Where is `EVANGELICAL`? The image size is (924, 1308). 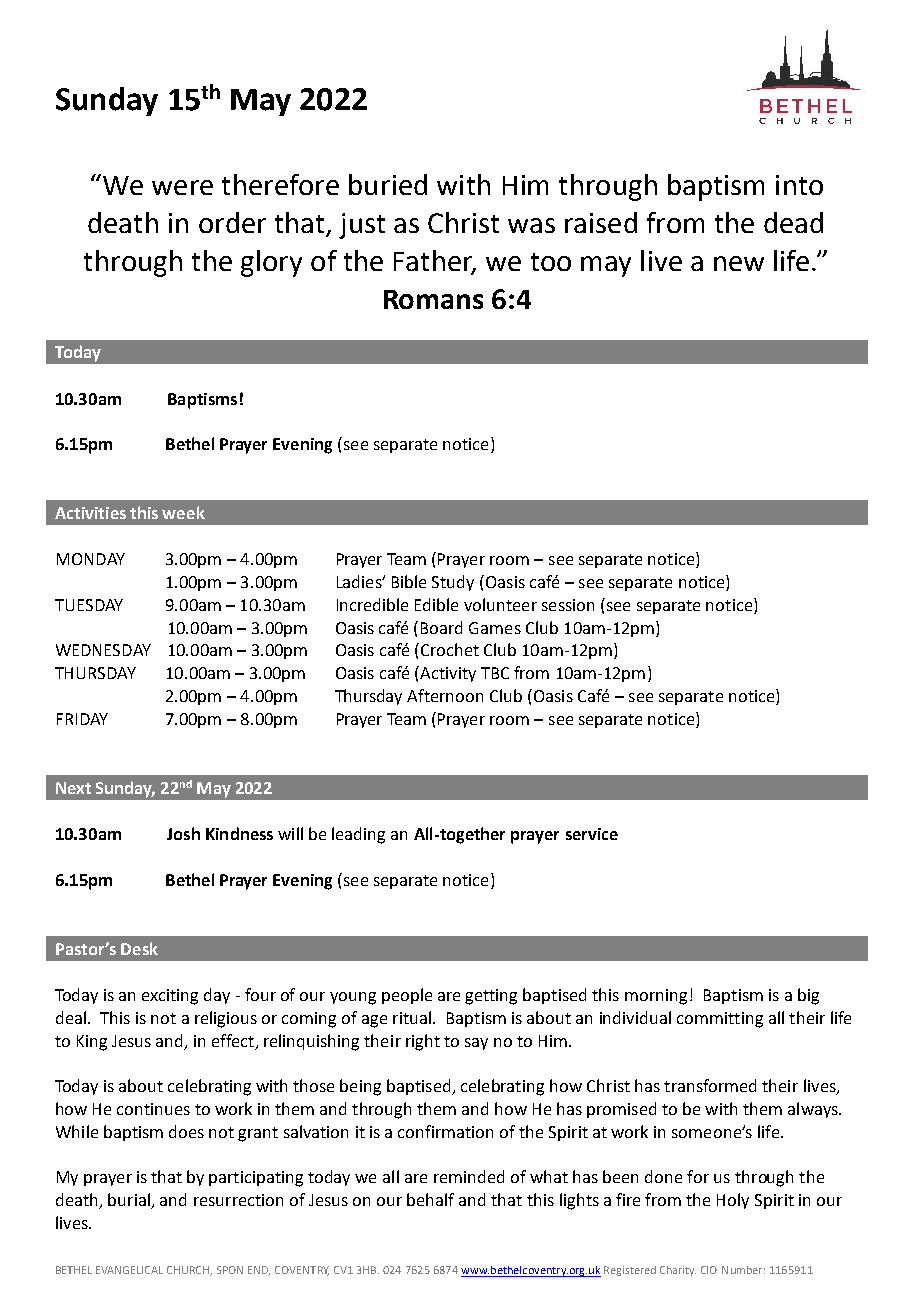
EVANGELICAL is located at coordinates (129, 1270).
